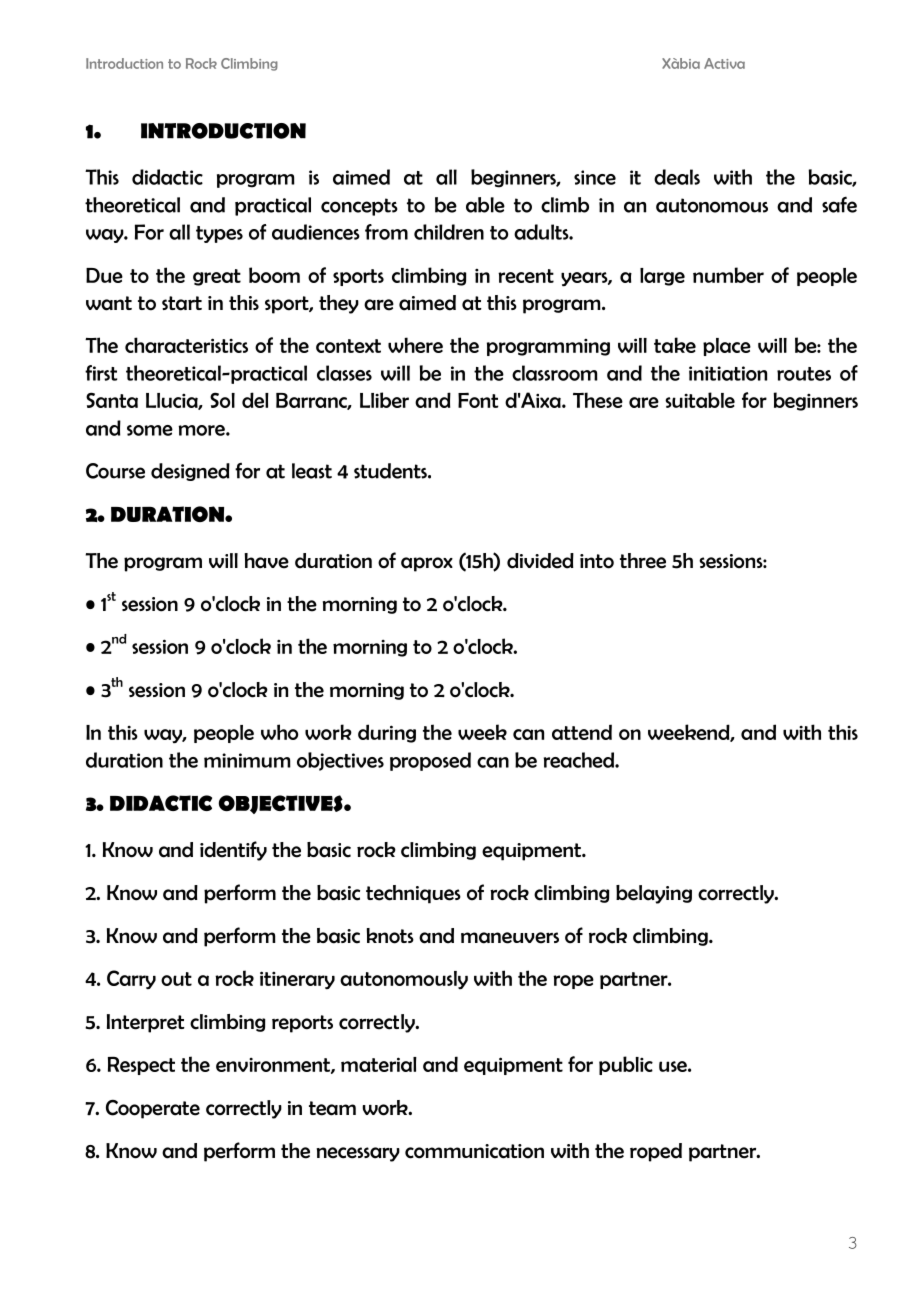  I want to click on Cooperate, so click(153, 1109).
